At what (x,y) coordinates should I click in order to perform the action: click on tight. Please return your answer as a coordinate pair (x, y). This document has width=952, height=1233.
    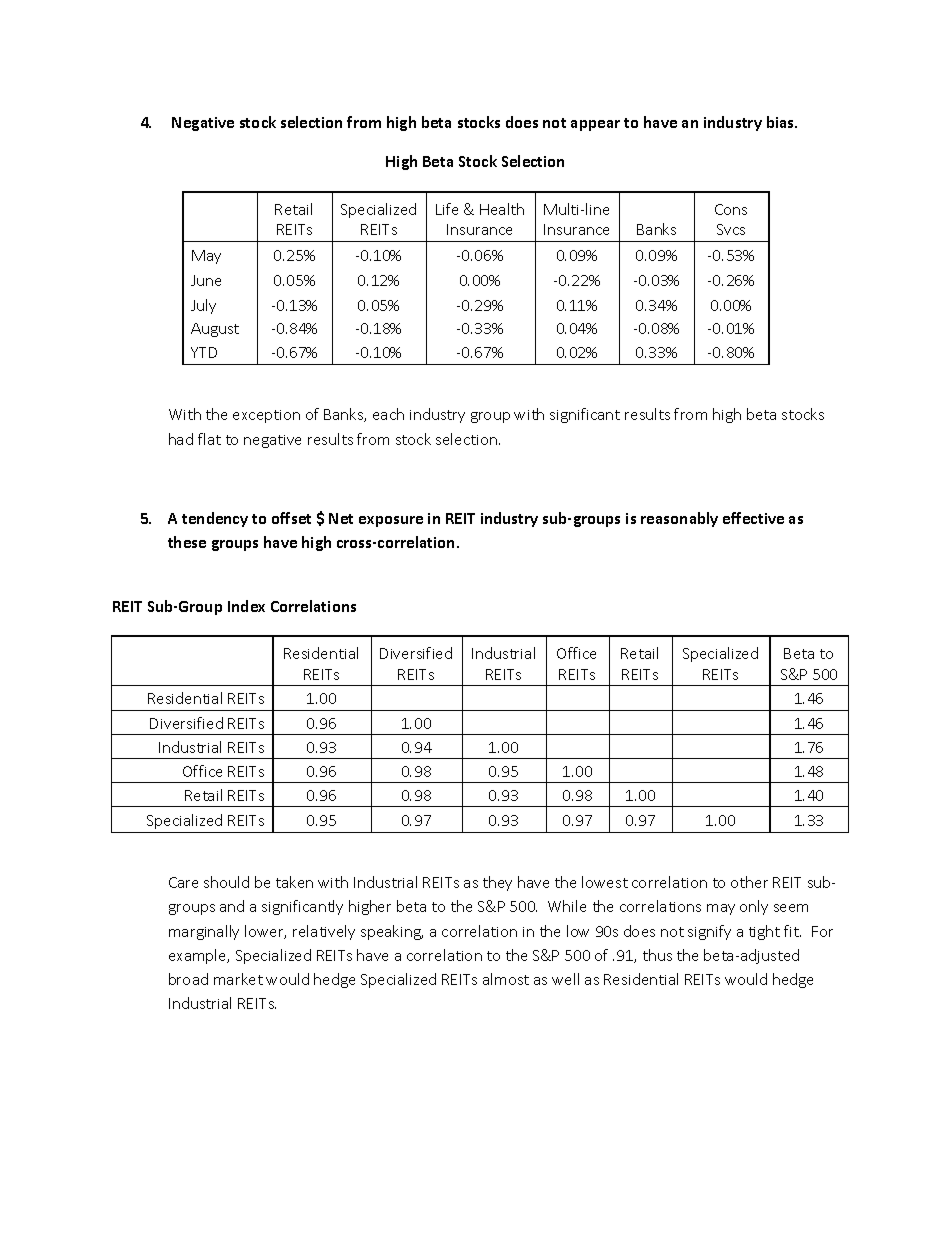
    Looking at the image, I should click on (764, 932).
